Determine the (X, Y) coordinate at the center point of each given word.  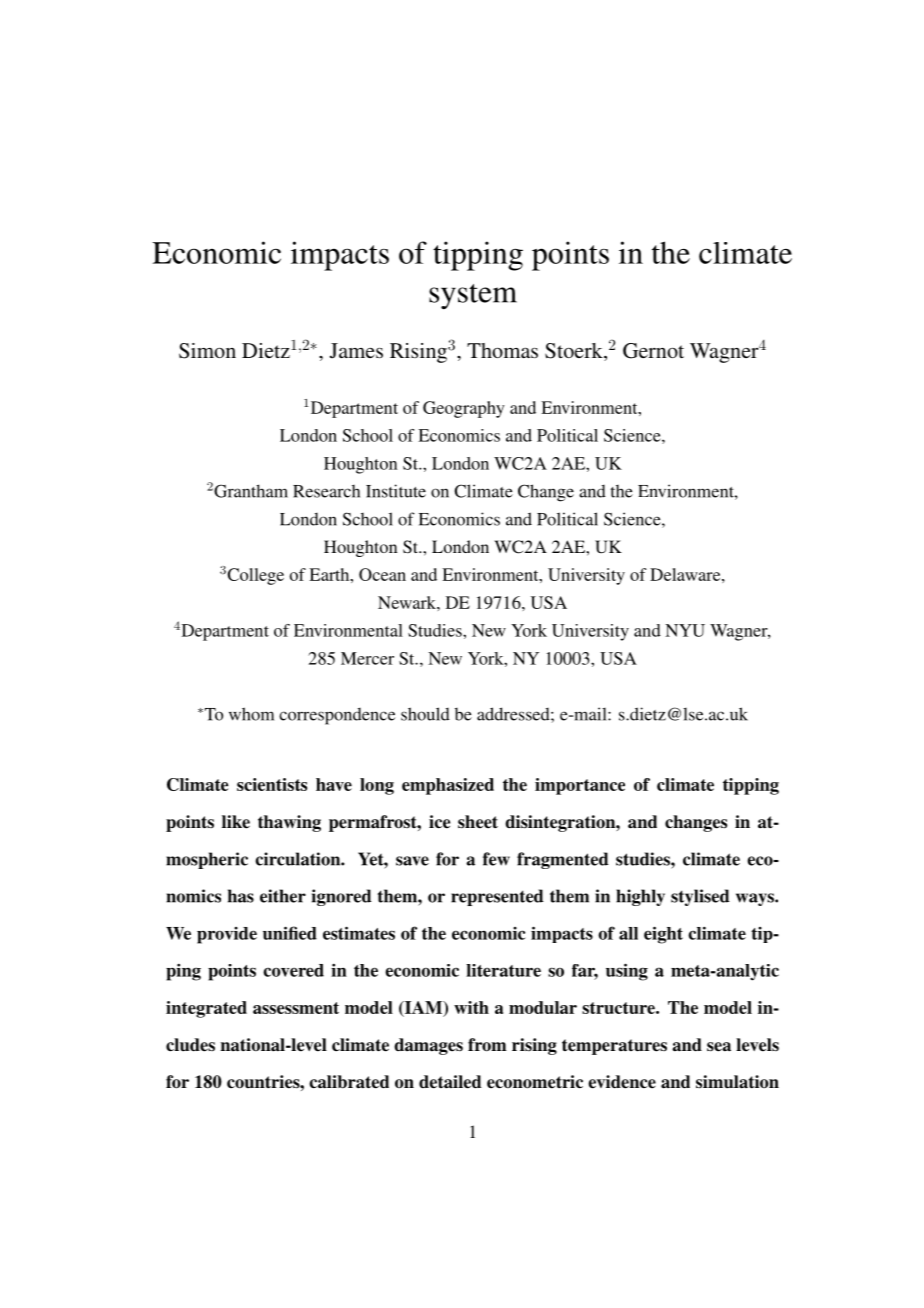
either (283, 896)
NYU (685, 630)
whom (251, 714)
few (496, 859)
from (487, 1045)
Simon (207, 351)
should (425, 714)
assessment (296, 1008)
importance (580, 786)
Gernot (653, 351)
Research (326, 491)
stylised (700, 897)
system (473, 297)
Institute (396, 491)
